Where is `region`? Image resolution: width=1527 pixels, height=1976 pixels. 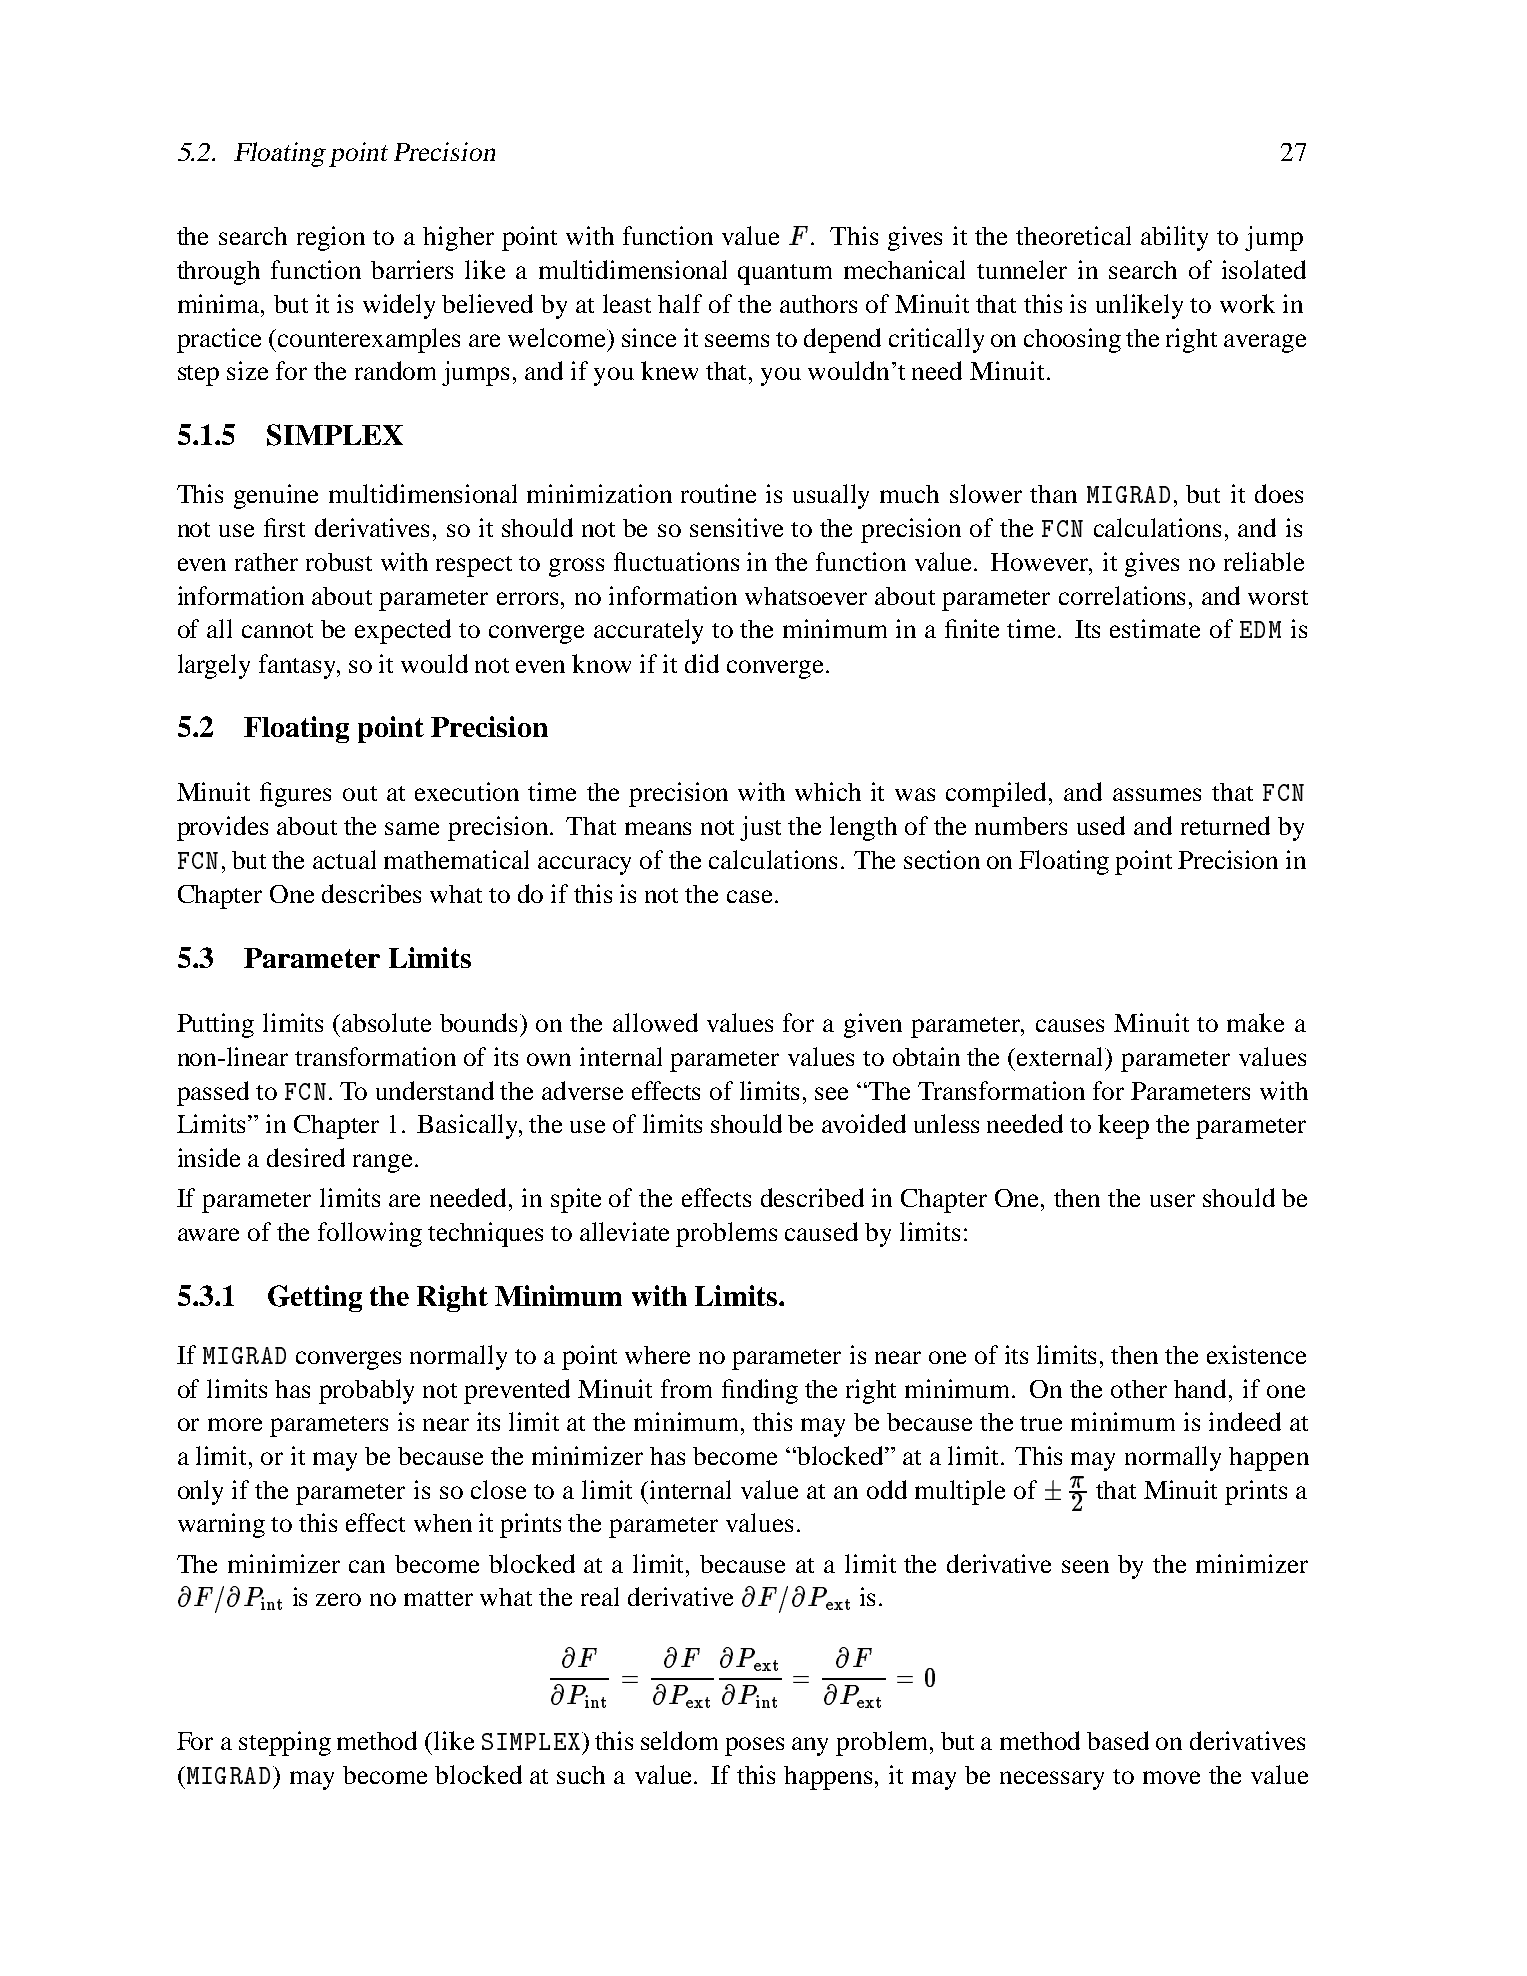
region is located at coordinates (331, 238).
